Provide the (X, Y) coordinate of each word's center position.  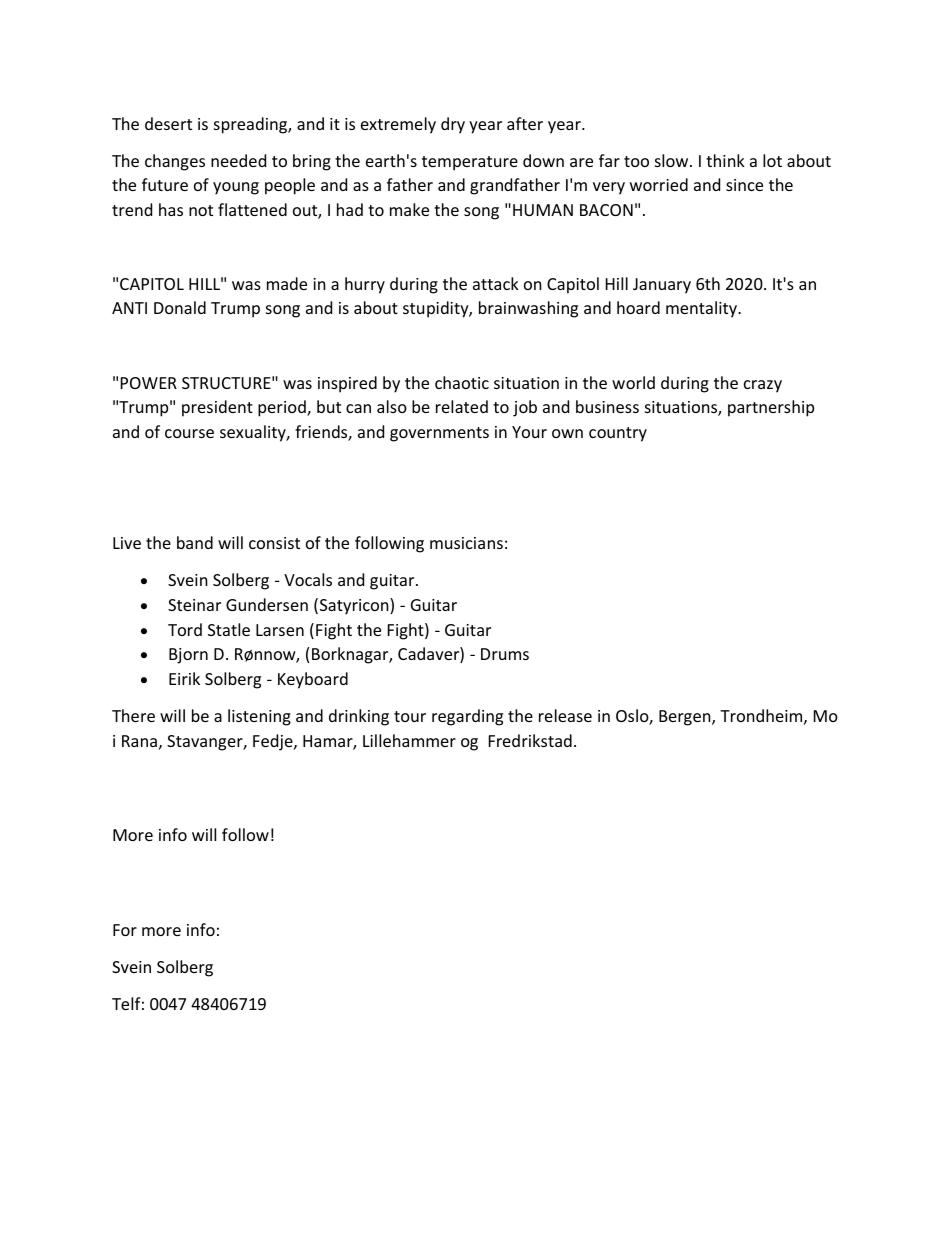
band (195, 542)
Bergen (686, 718)
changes (175, 162)
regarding (467, 717)
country (618, 434)
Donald (180, 307)
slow (673, 160)
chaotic (462, 382)
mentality (702, 309)
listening (259, 717)
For (125, 930)
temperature (470, 163)
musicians (466, 543)
